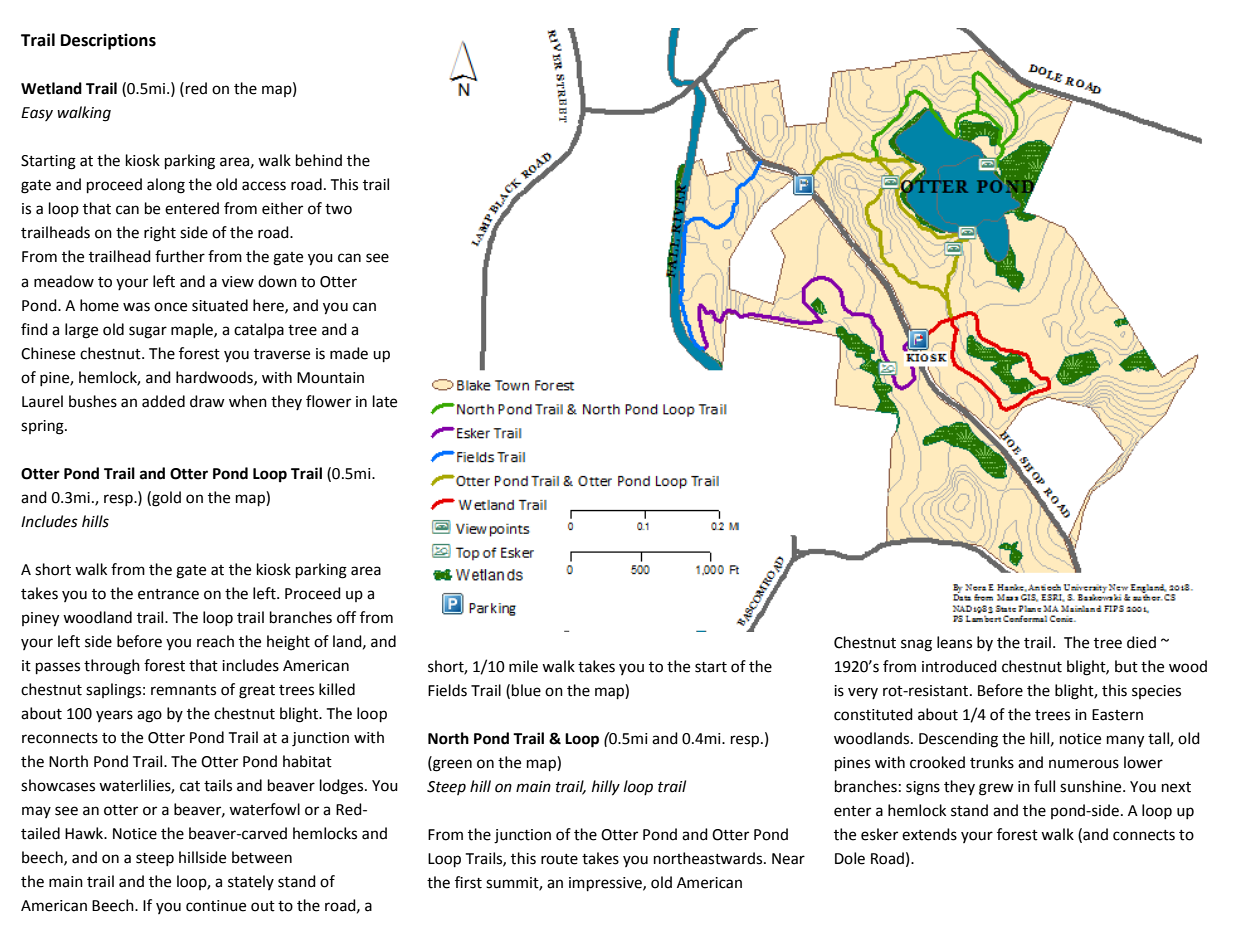 The height and width of the page is (952, 1233). Describe the element at coordinates (251, 882) in the page. I see `stately` at that location.
